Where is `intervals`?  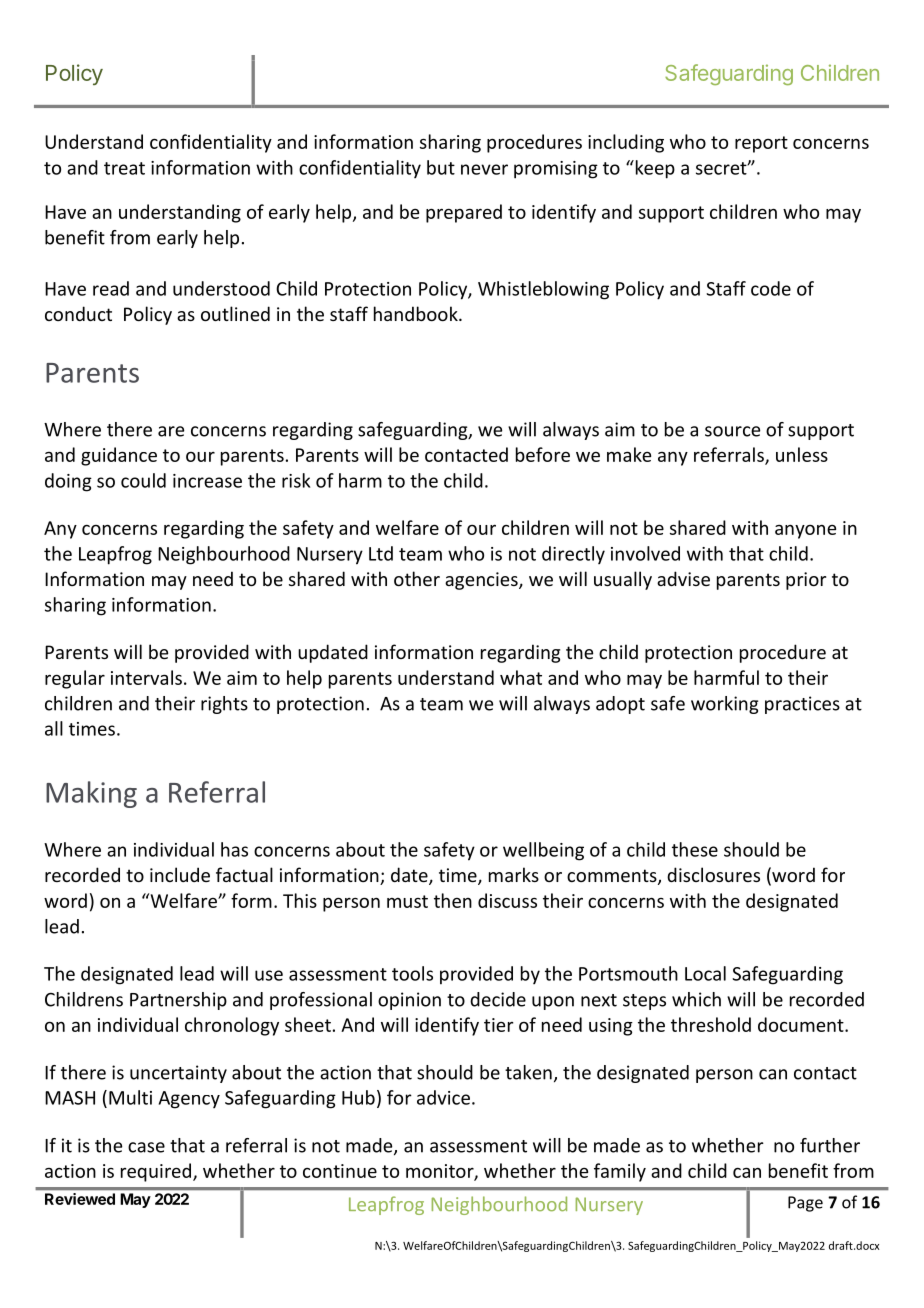 intervals is located at coordinates (146, 677).
